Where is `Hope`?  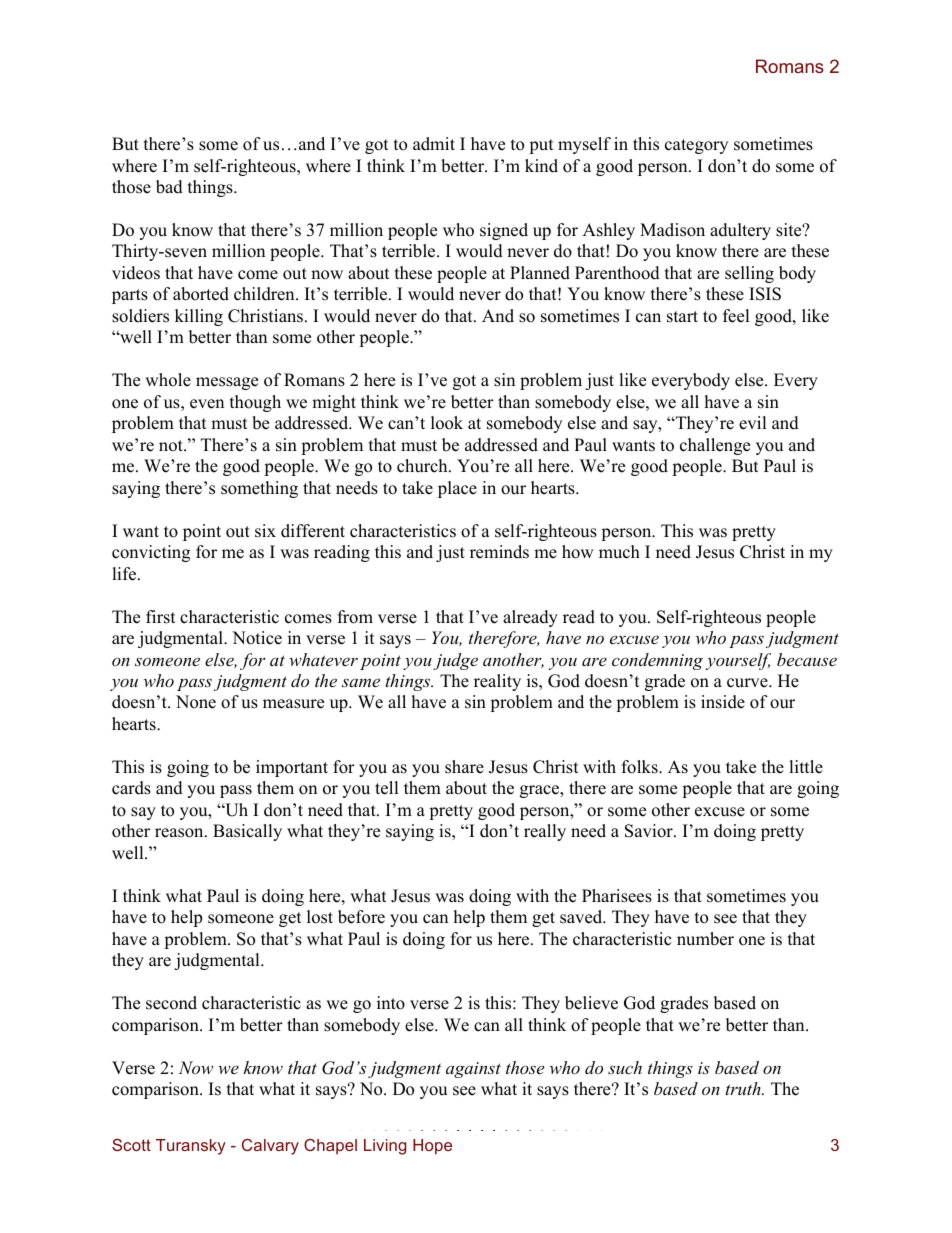
Hope is located at coordinates (432, 1147).
